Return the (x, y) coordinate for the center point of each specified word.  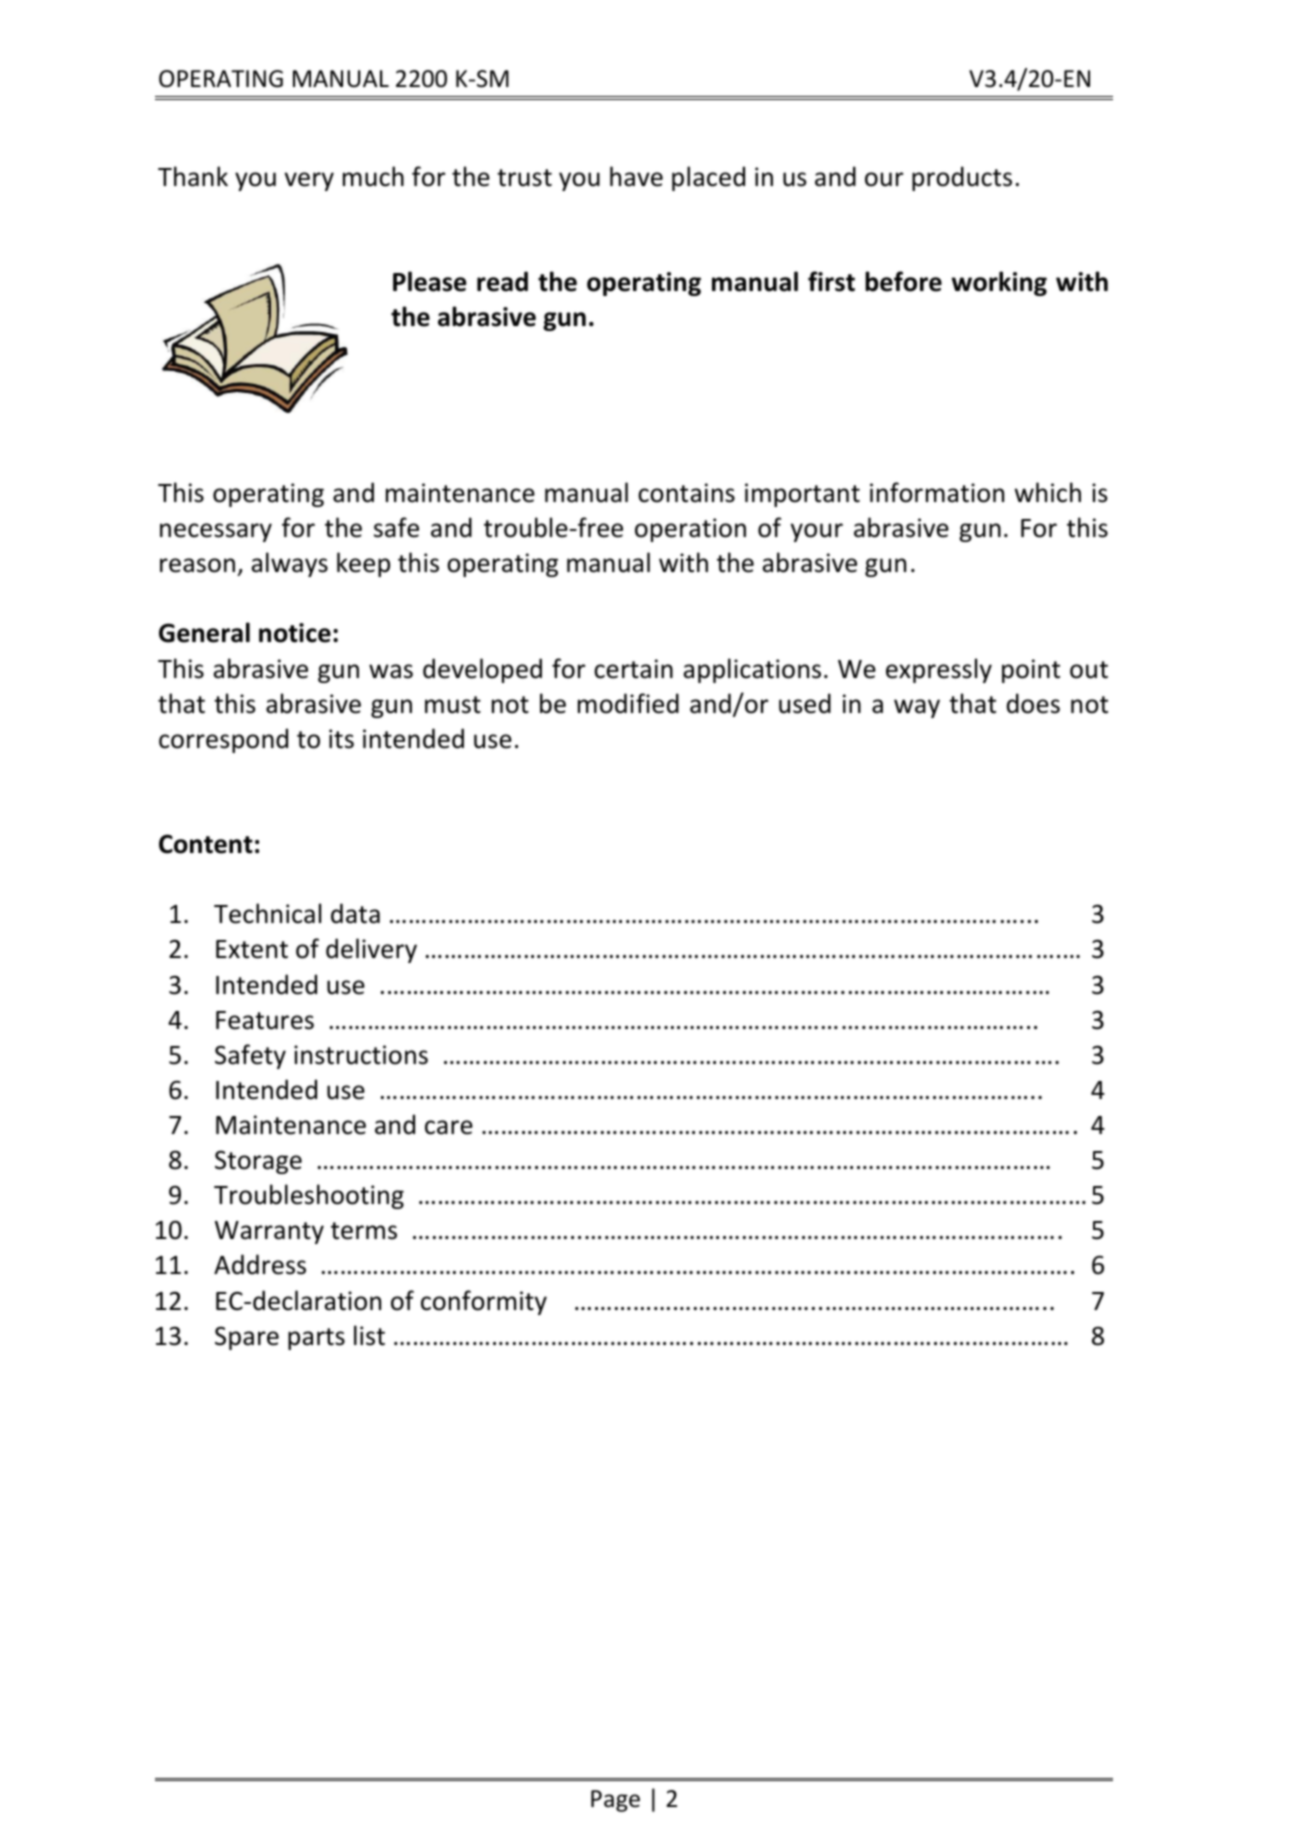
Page (615, 1801)
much (373, 176)
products (962, 178)
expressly (939, 670)
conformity (484, 1302)
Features (265, 1020)
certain (633, 669)
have (636, 176)
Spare (247, 1338)
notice (295, 633)
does (1033, 703)
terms (364, 1231)
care (449, 1127)
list (369, 1335)
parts (316, 1339)
